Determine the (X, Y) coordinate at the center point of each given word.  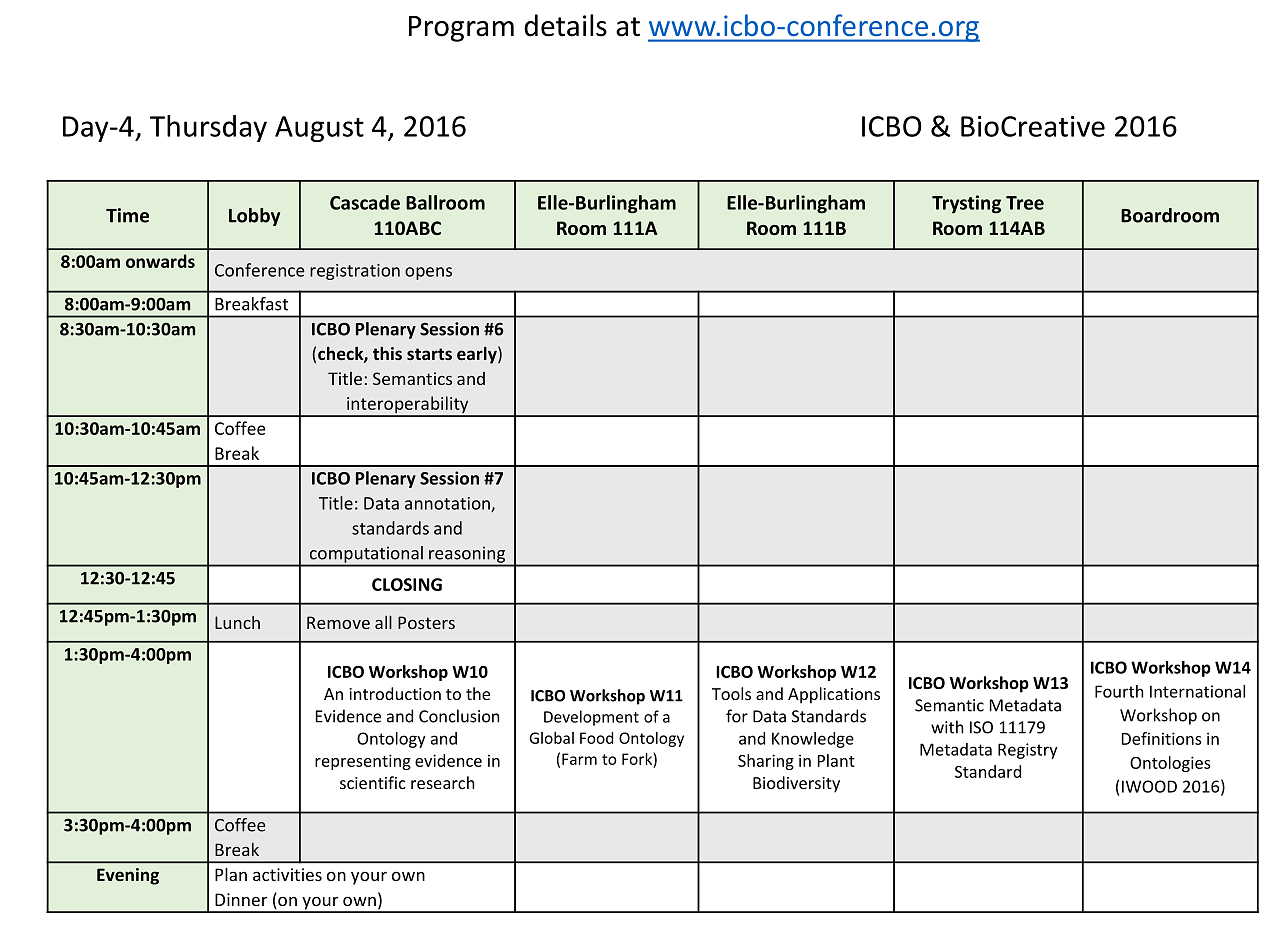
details (565, 25)
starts (429, 354)
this (387, 353)
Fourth (1119, 691)
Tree (1025, 203)
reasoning (467, 555)
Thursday (208, 128)
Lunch (237, 622)
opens (428, 273)
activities (287, 874)
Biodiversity (796, 784)
